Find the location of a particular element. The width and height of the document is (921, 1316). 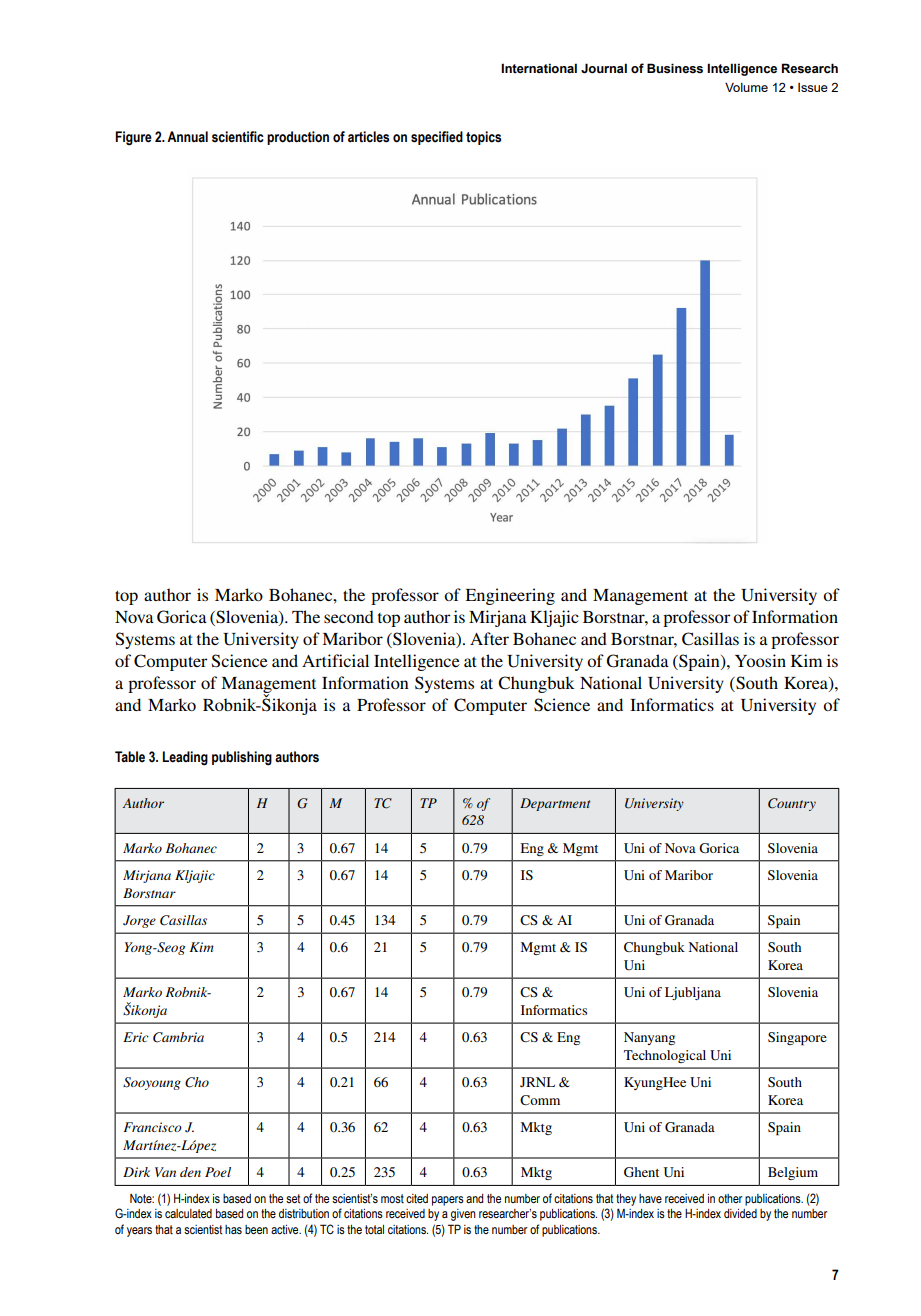

Annual is located at coordinates (187, 136).
